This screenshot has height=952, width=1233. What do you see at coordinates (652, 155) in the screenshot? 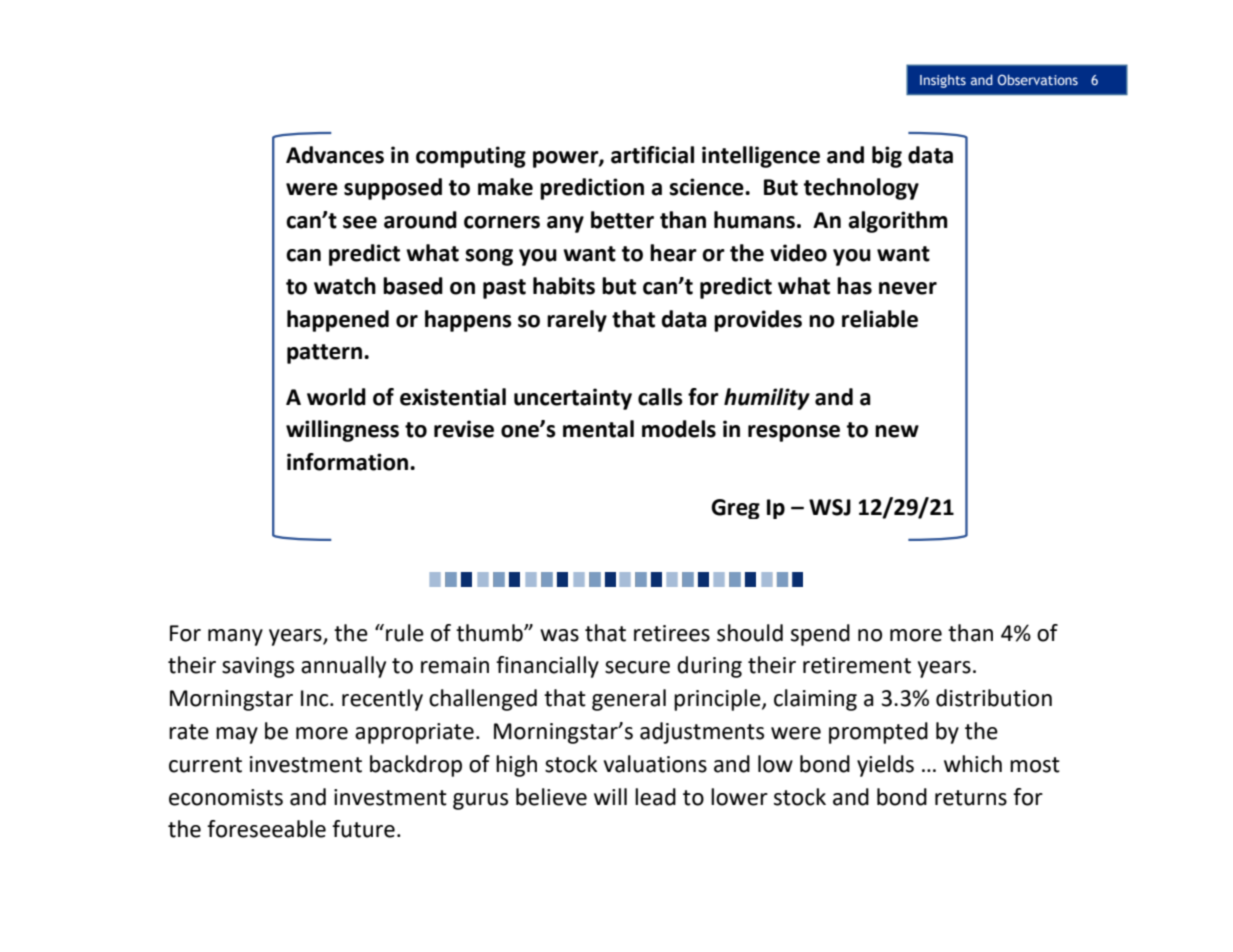
I see `artificial` at bounding box center [652, 155].
